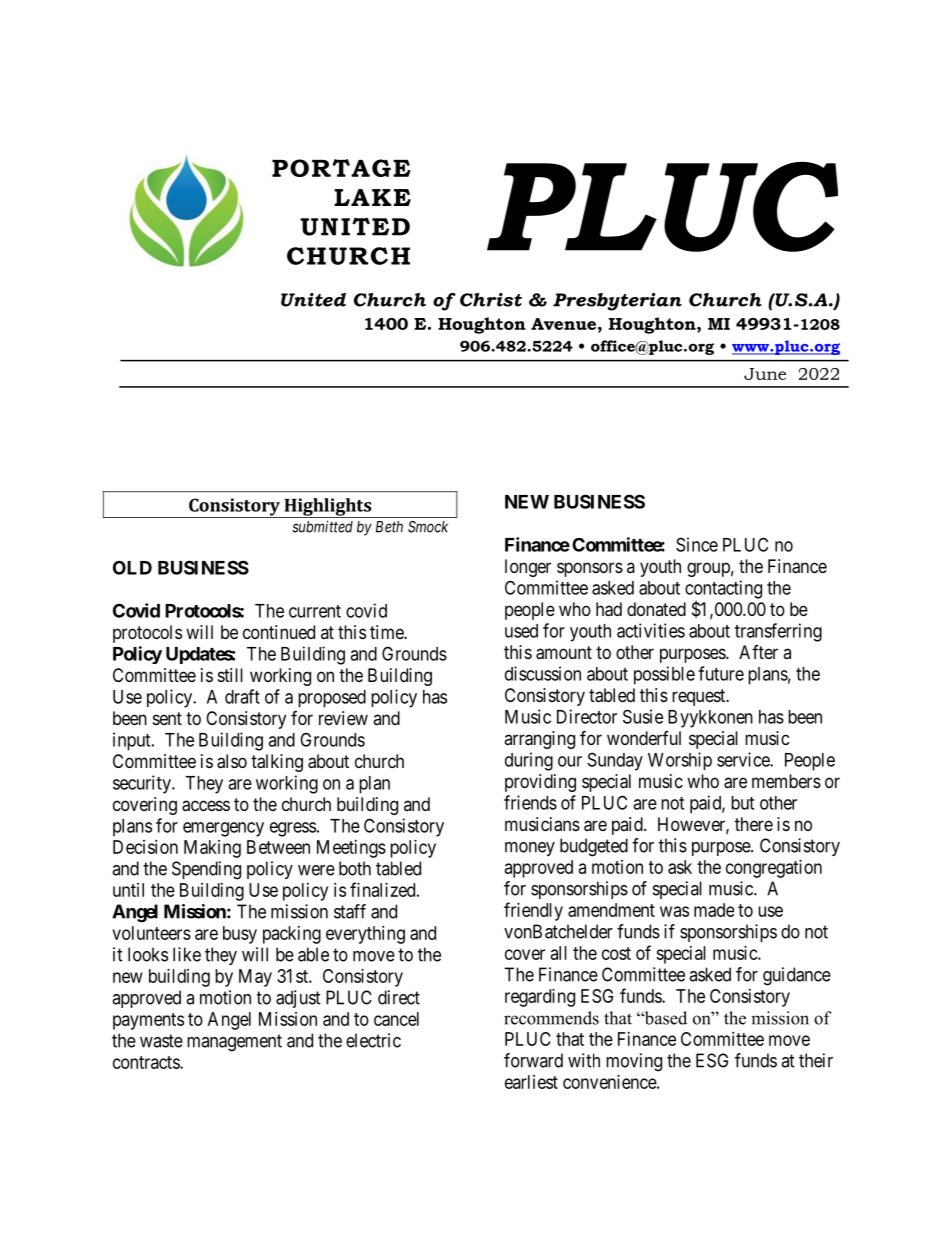  I want to click on transferring, so click(778, 632).
